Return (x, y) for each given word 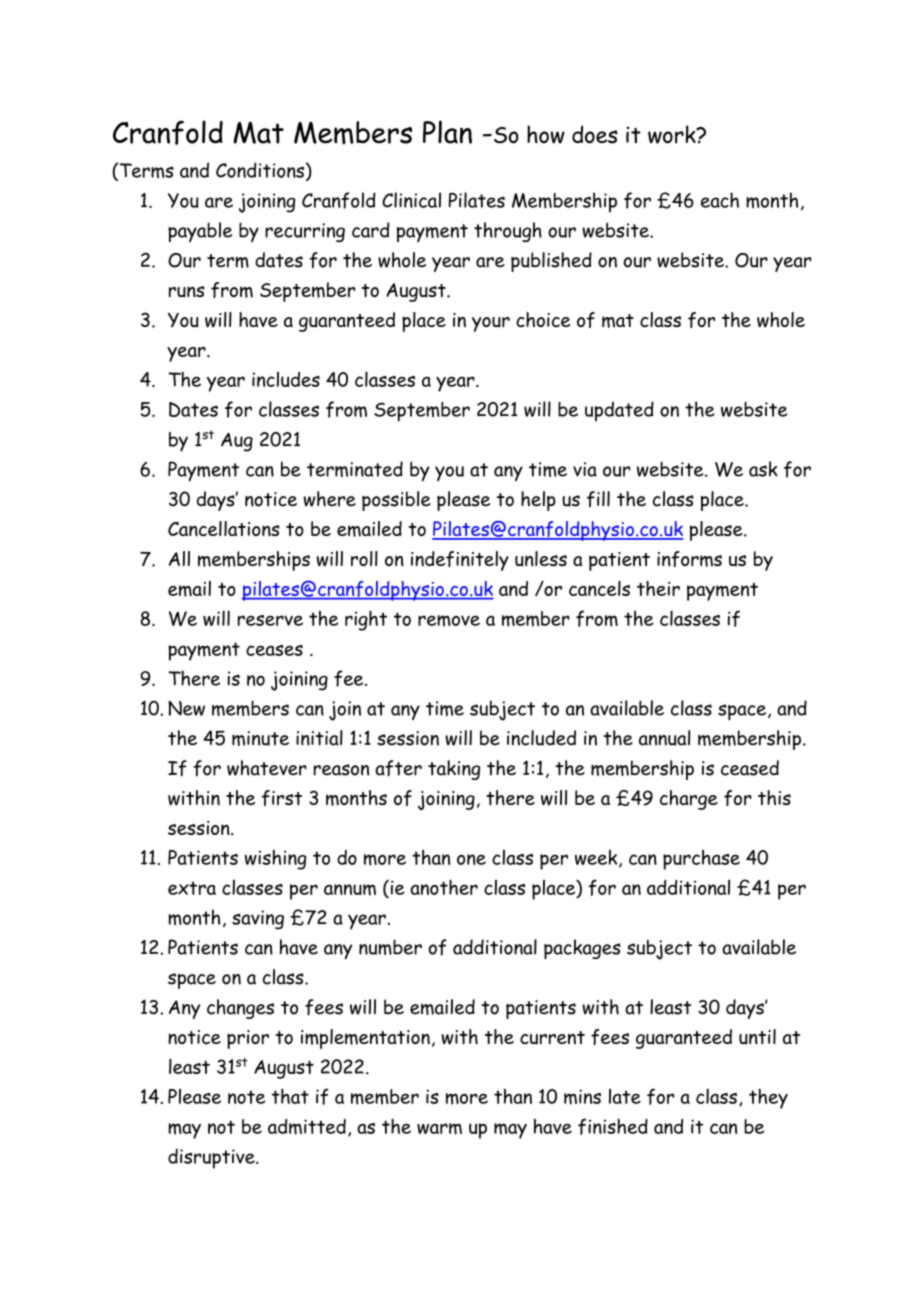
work (673, 134)
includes (286, 379)
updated (619, 411)
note (246, 1097)
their (658, 588)
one (471, 859)
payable (200, 232)
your (491, 324)
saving (258, 920)
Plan (447, 132)
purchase (701, 860)
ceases (274, 650)
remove (449, 621)
